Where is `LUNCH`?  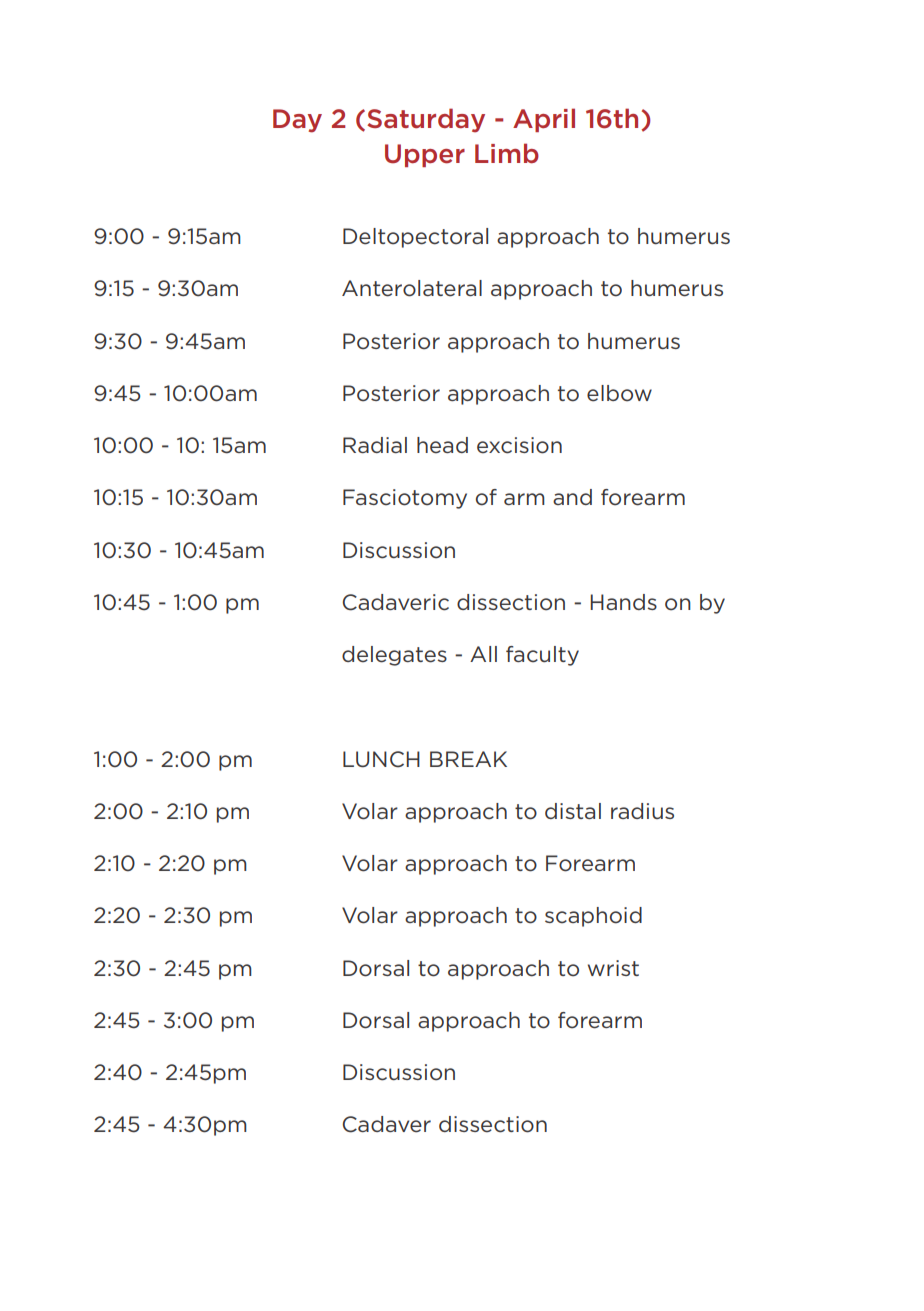 LUNCH is located at coordinates (381, 759).
